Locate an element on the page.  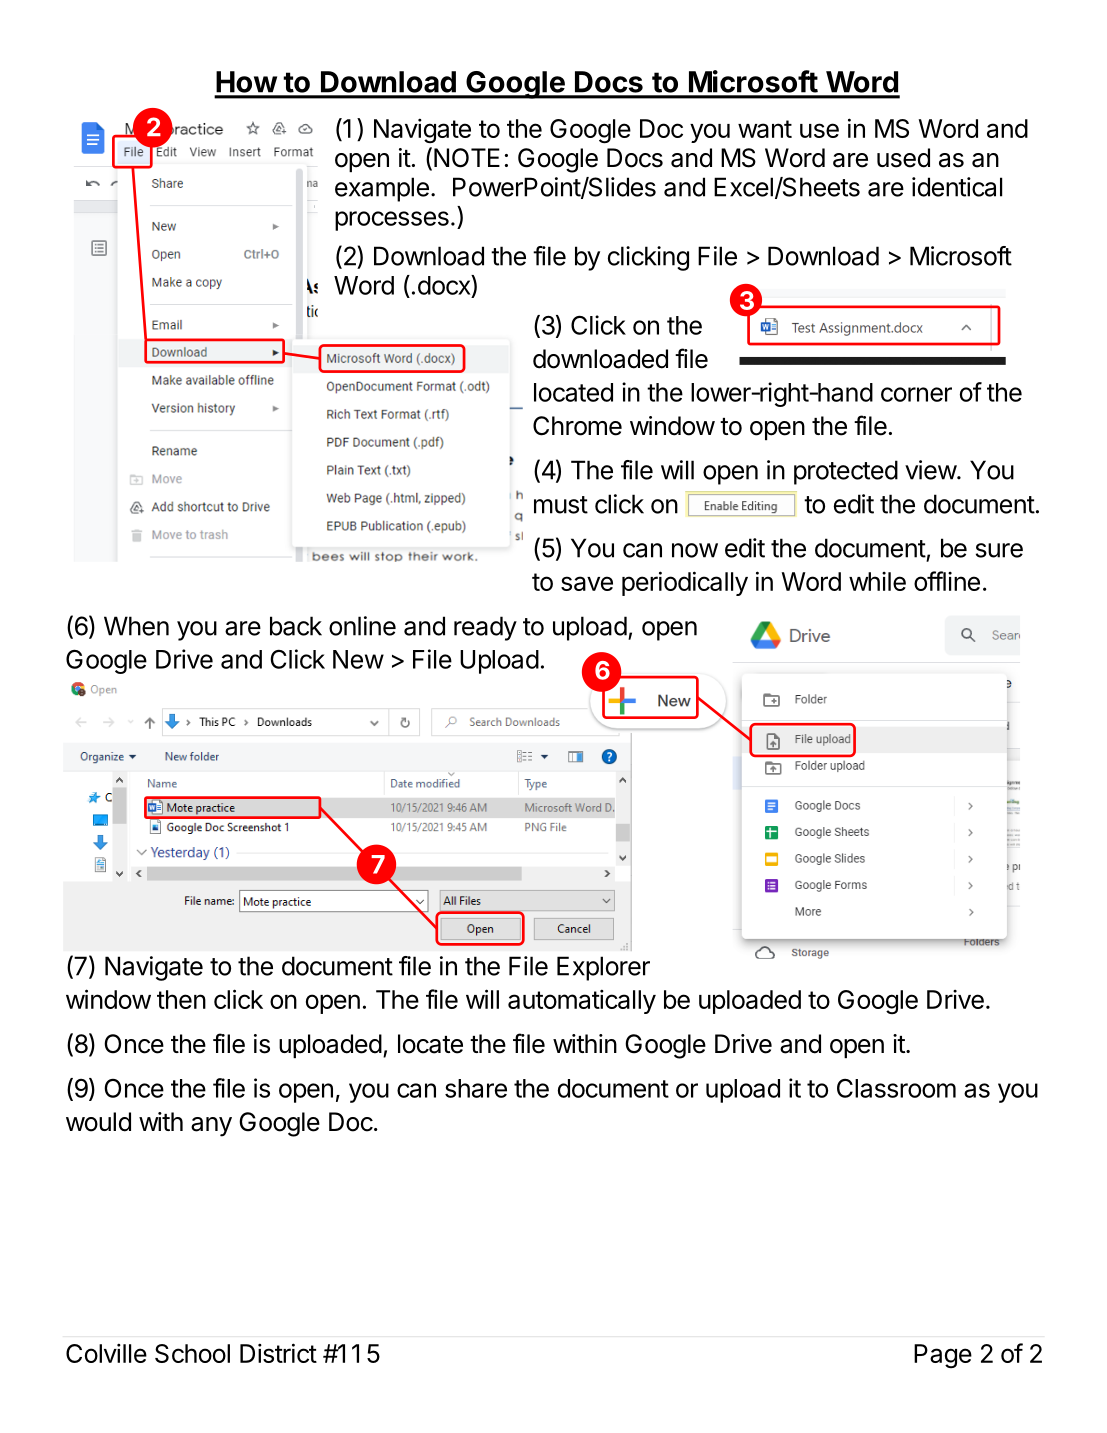
example is located at coordinates (382, 189).
